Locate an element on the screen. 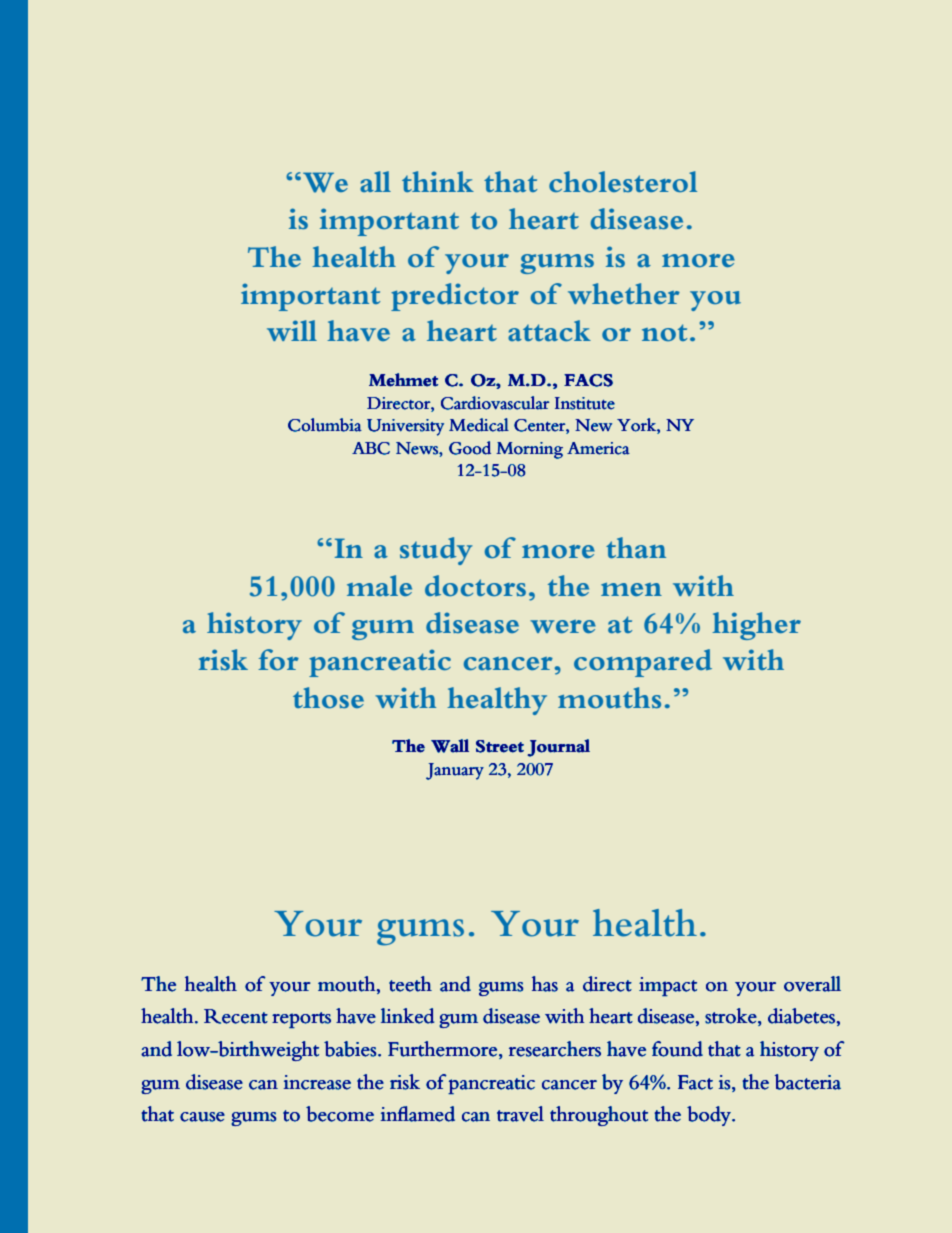  think is located at coordinates (438, 181).
